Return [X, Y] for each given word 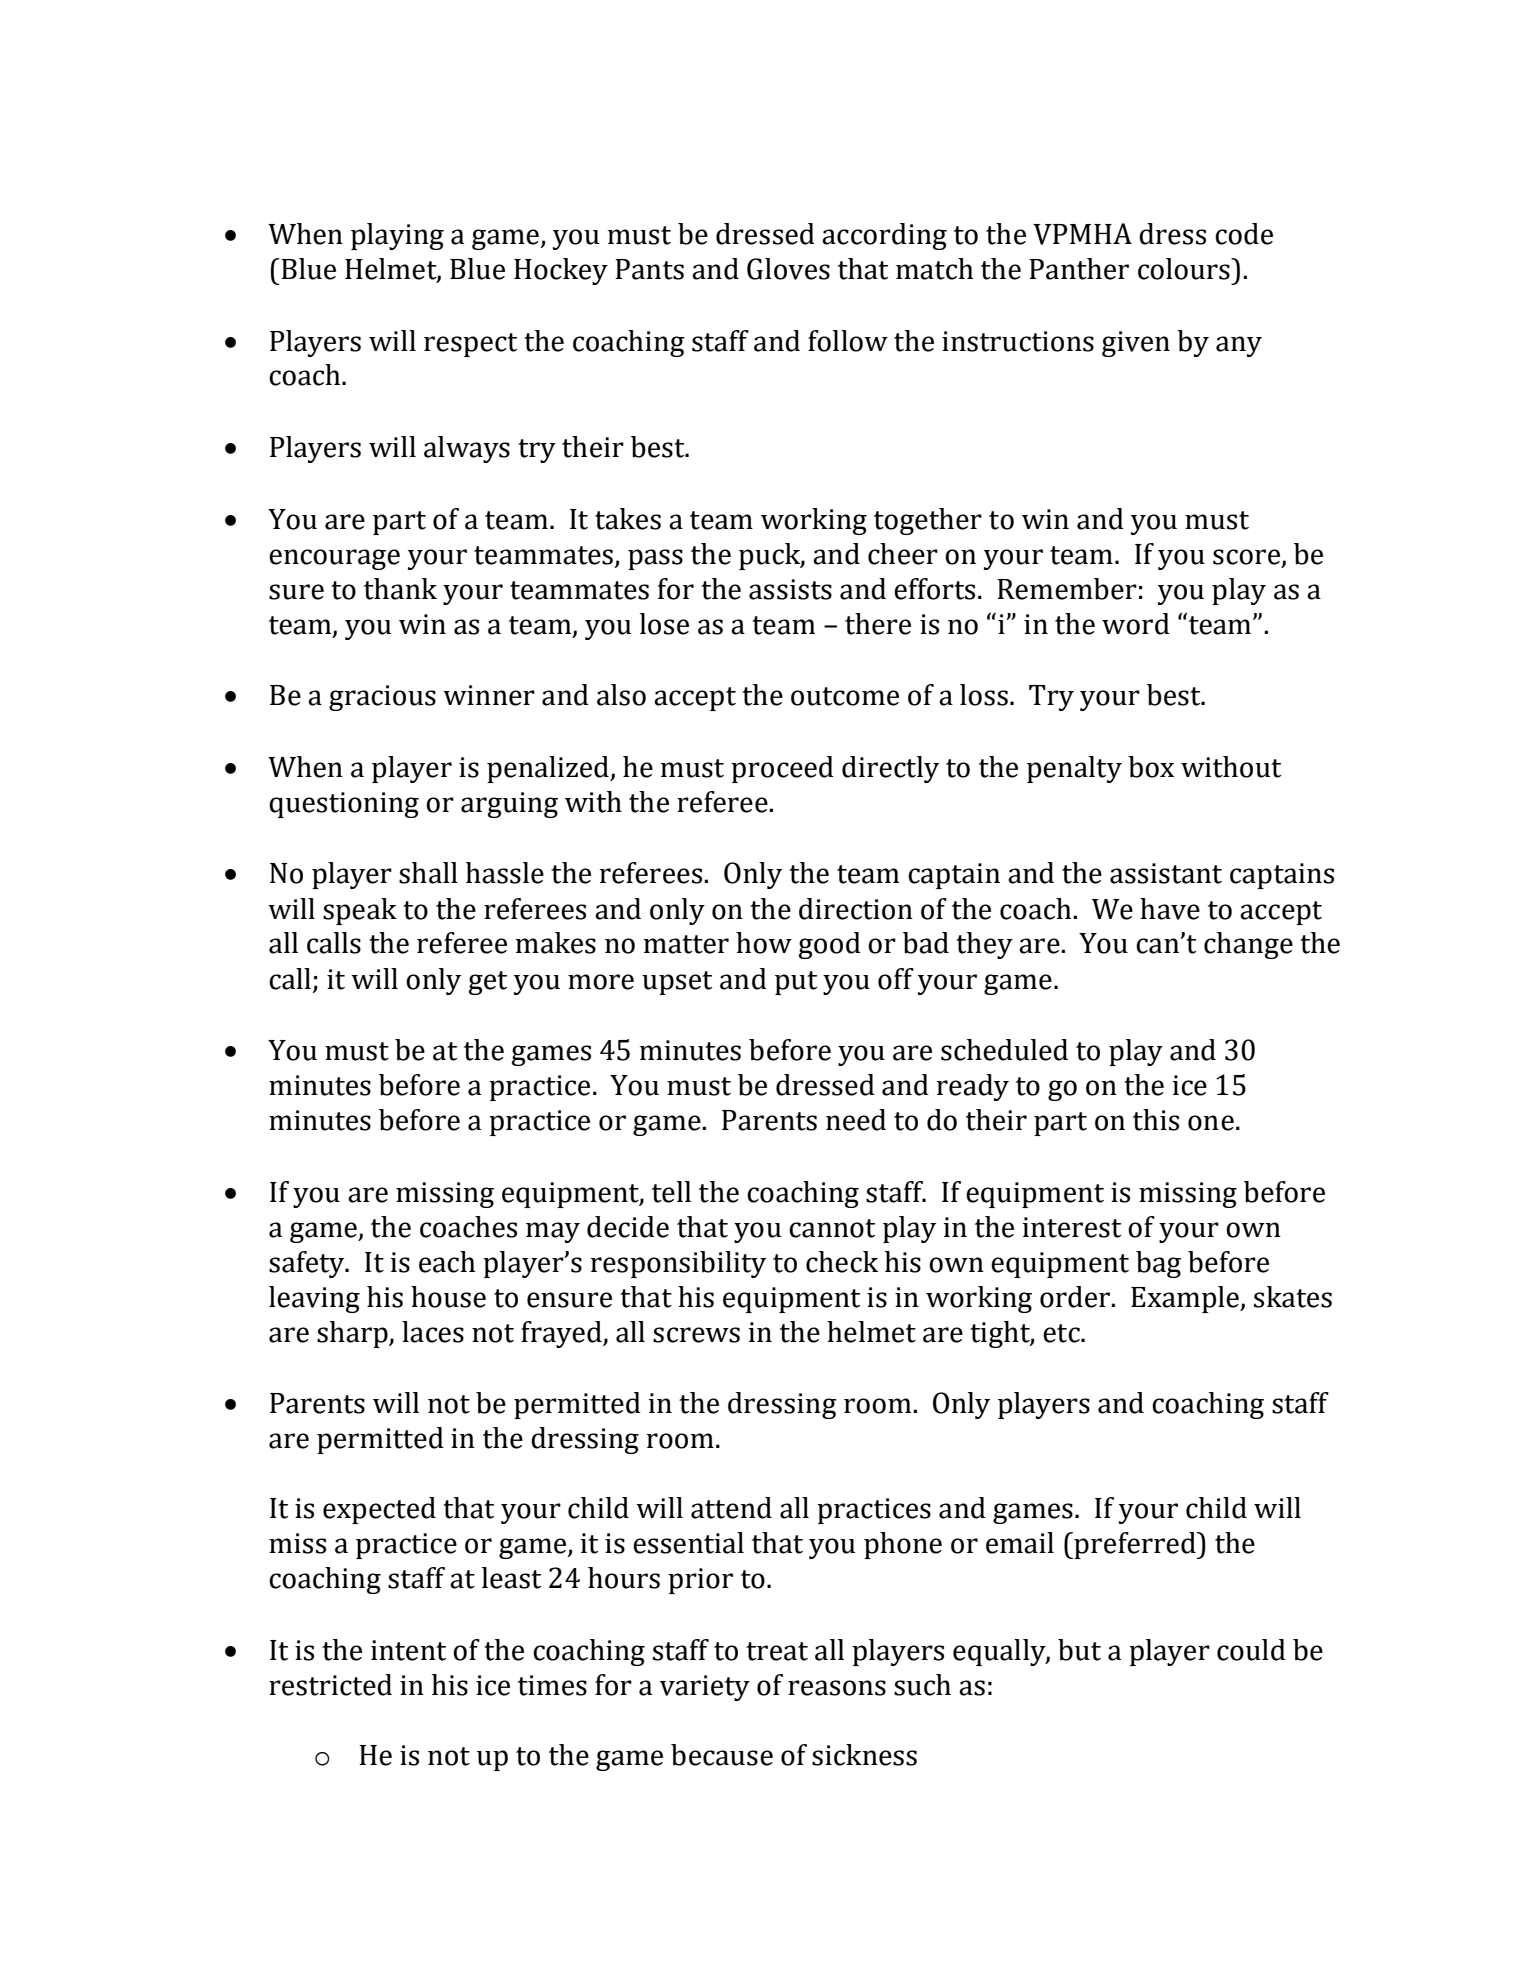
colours [1185, 269]
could [1251, 1650]
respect [470, 345]
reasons [837, 1688]
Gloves [788, 269]
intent [408, 1650]
